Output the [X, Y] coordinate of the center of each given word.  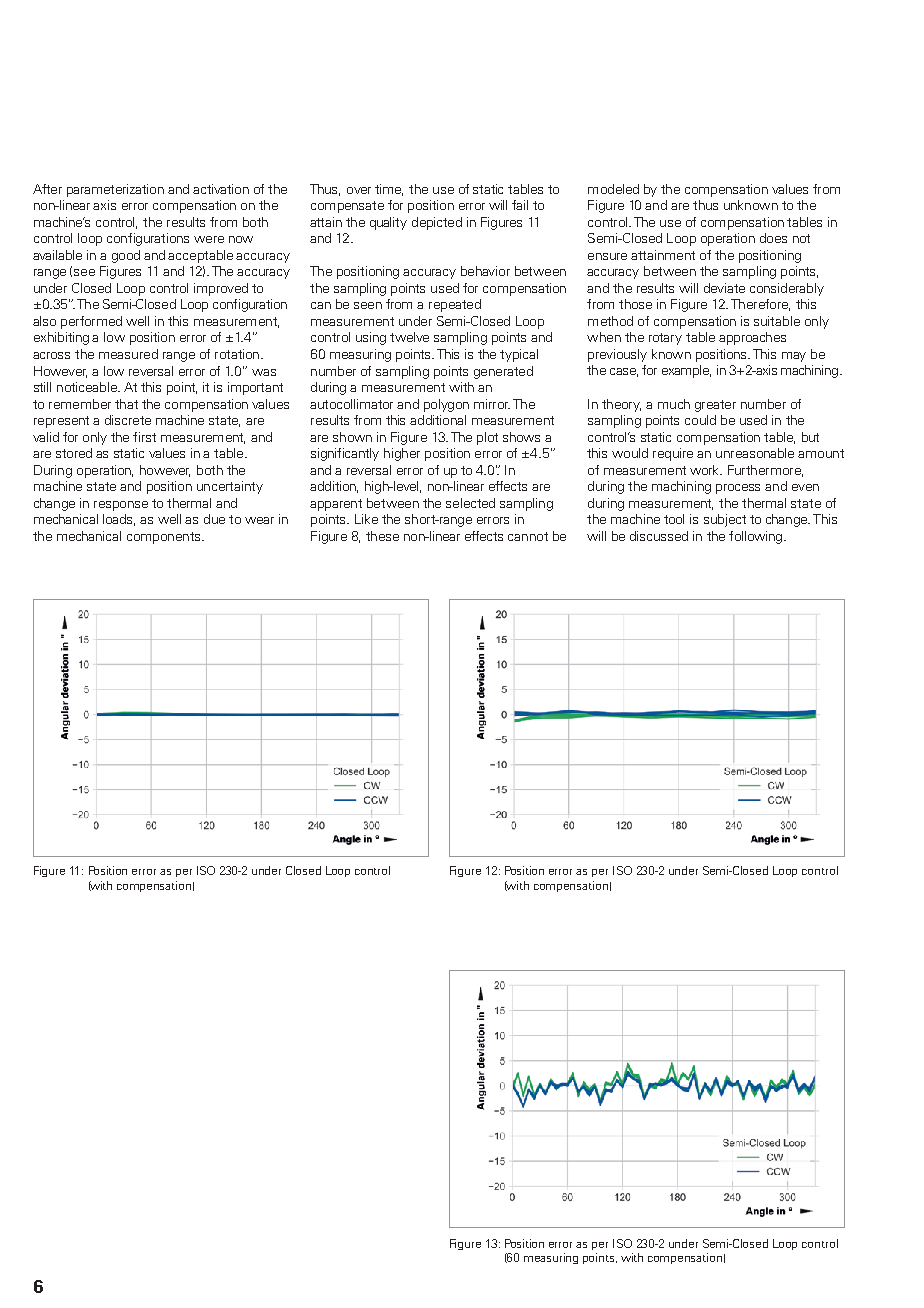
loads [119, 520]
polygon [446, 405]
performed [91, 322]
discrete [128, 420]
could [700, 420]
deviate [724, 288]
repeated [455, 305]
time [389, 190]
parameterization [115, 190]
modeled [613, 189]
